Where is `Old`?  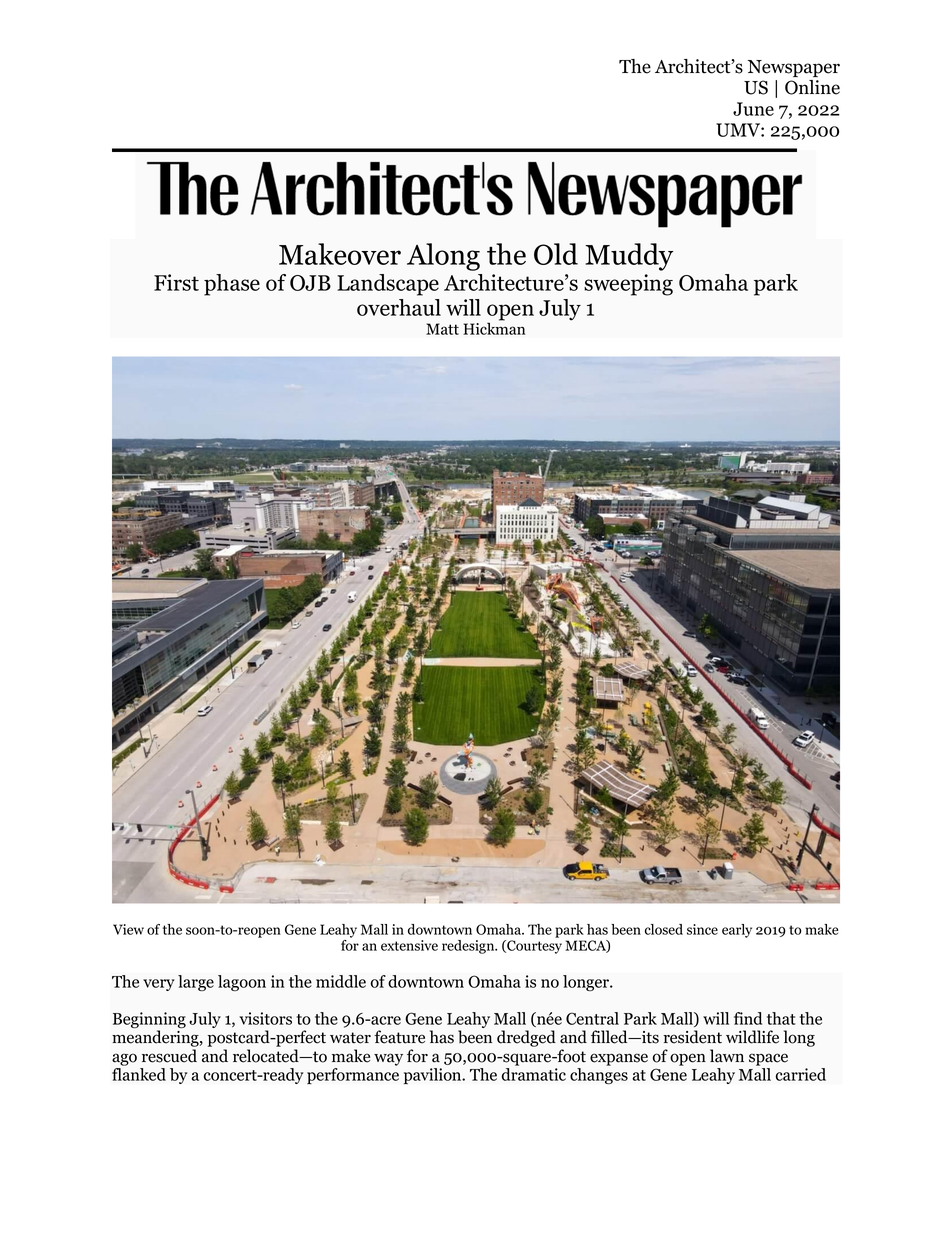
Old is located at coordinates (556, 254).
